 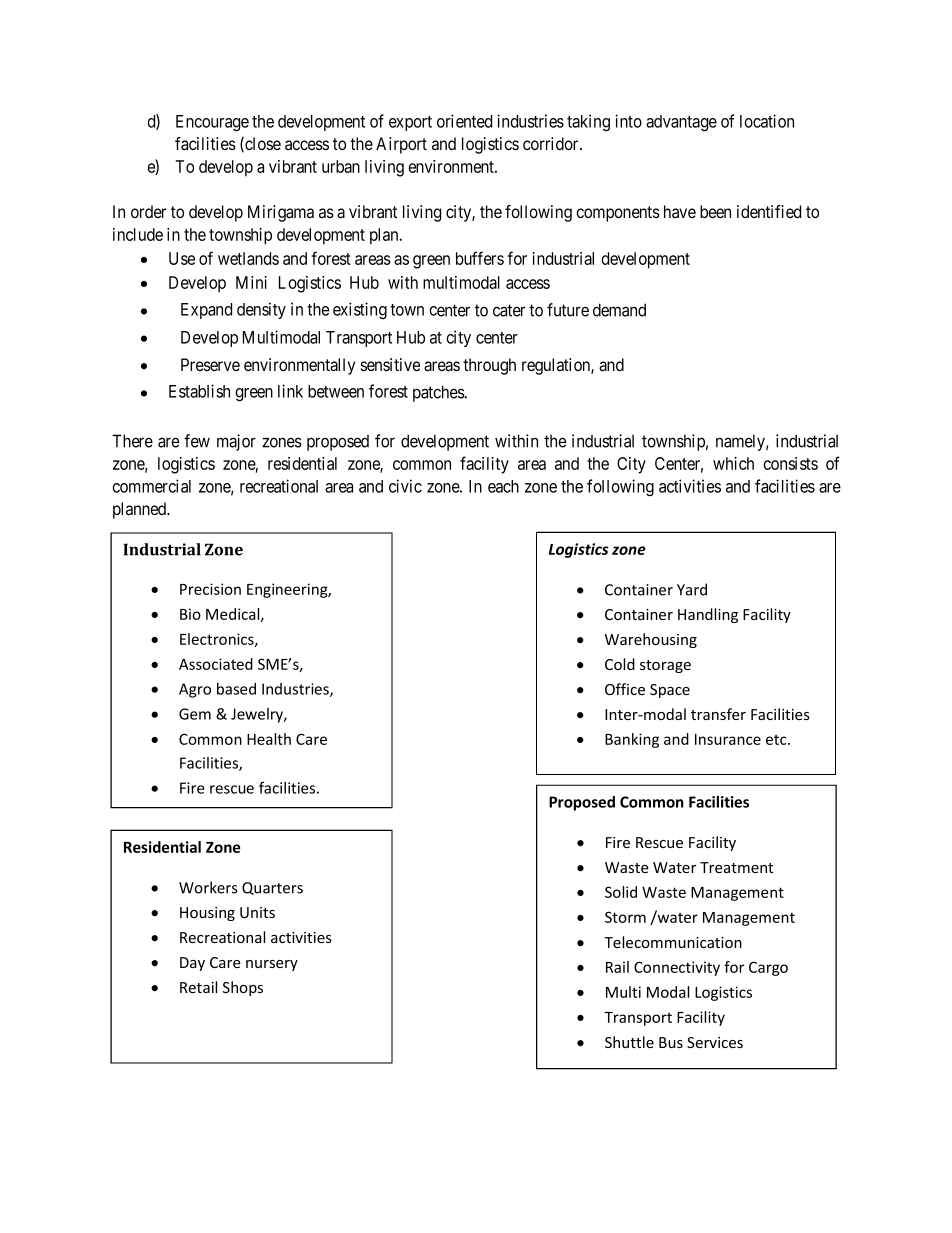 I want to click on Agro, so click(x=195, y=690).
